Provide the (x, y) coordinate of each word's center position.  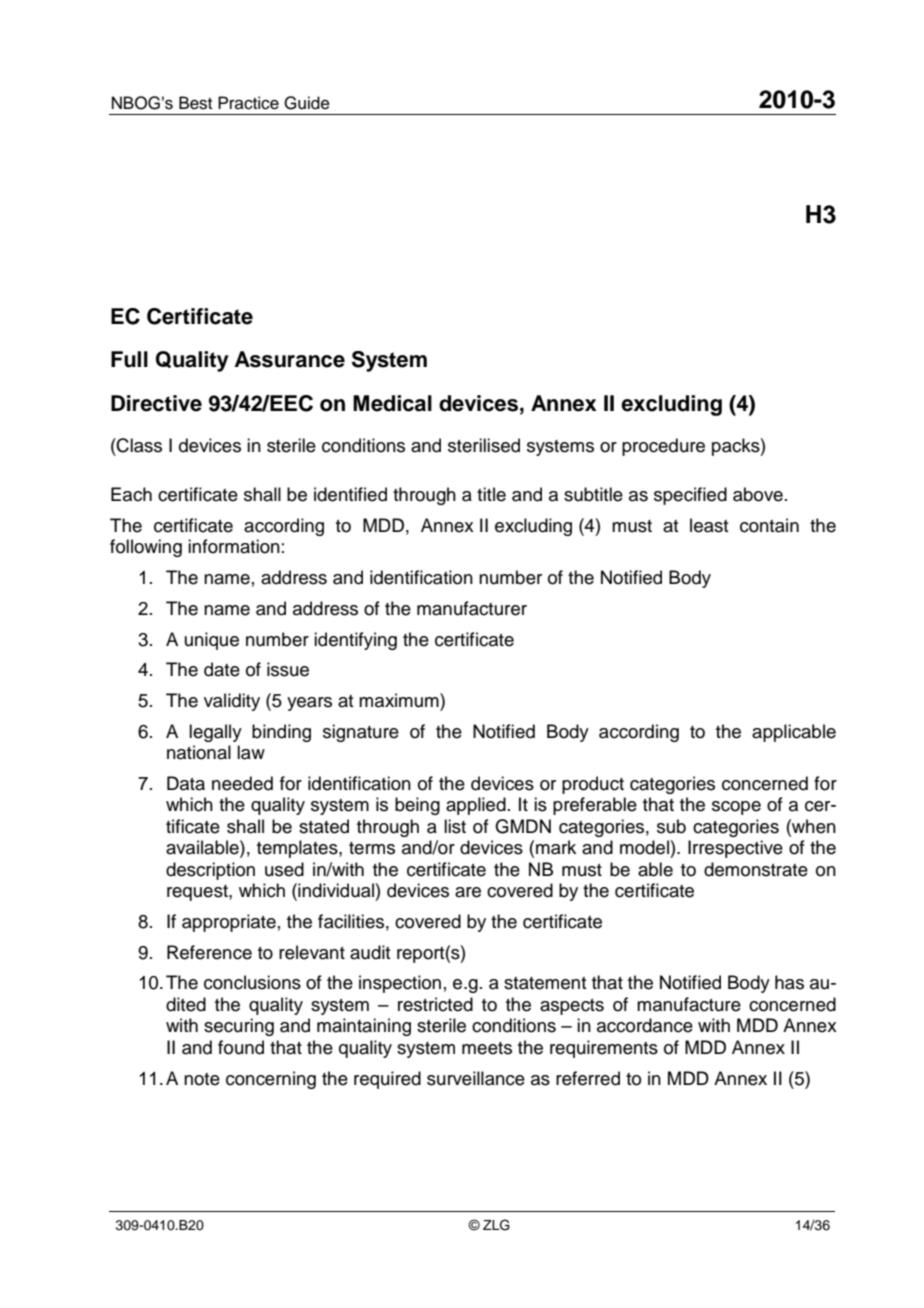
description (210, 871)
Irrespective (735, 849)
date (222, 669)
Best (195, 103)
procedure (663, 447)
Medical (392, 403)
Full (129, 359)
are (468, 892)
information (234, 546)
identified (350, 494)
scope (736, 808)
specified (690, 496)
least (709, 525)
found (241, 1047)
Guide (307, 103)
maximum (400, 700)
